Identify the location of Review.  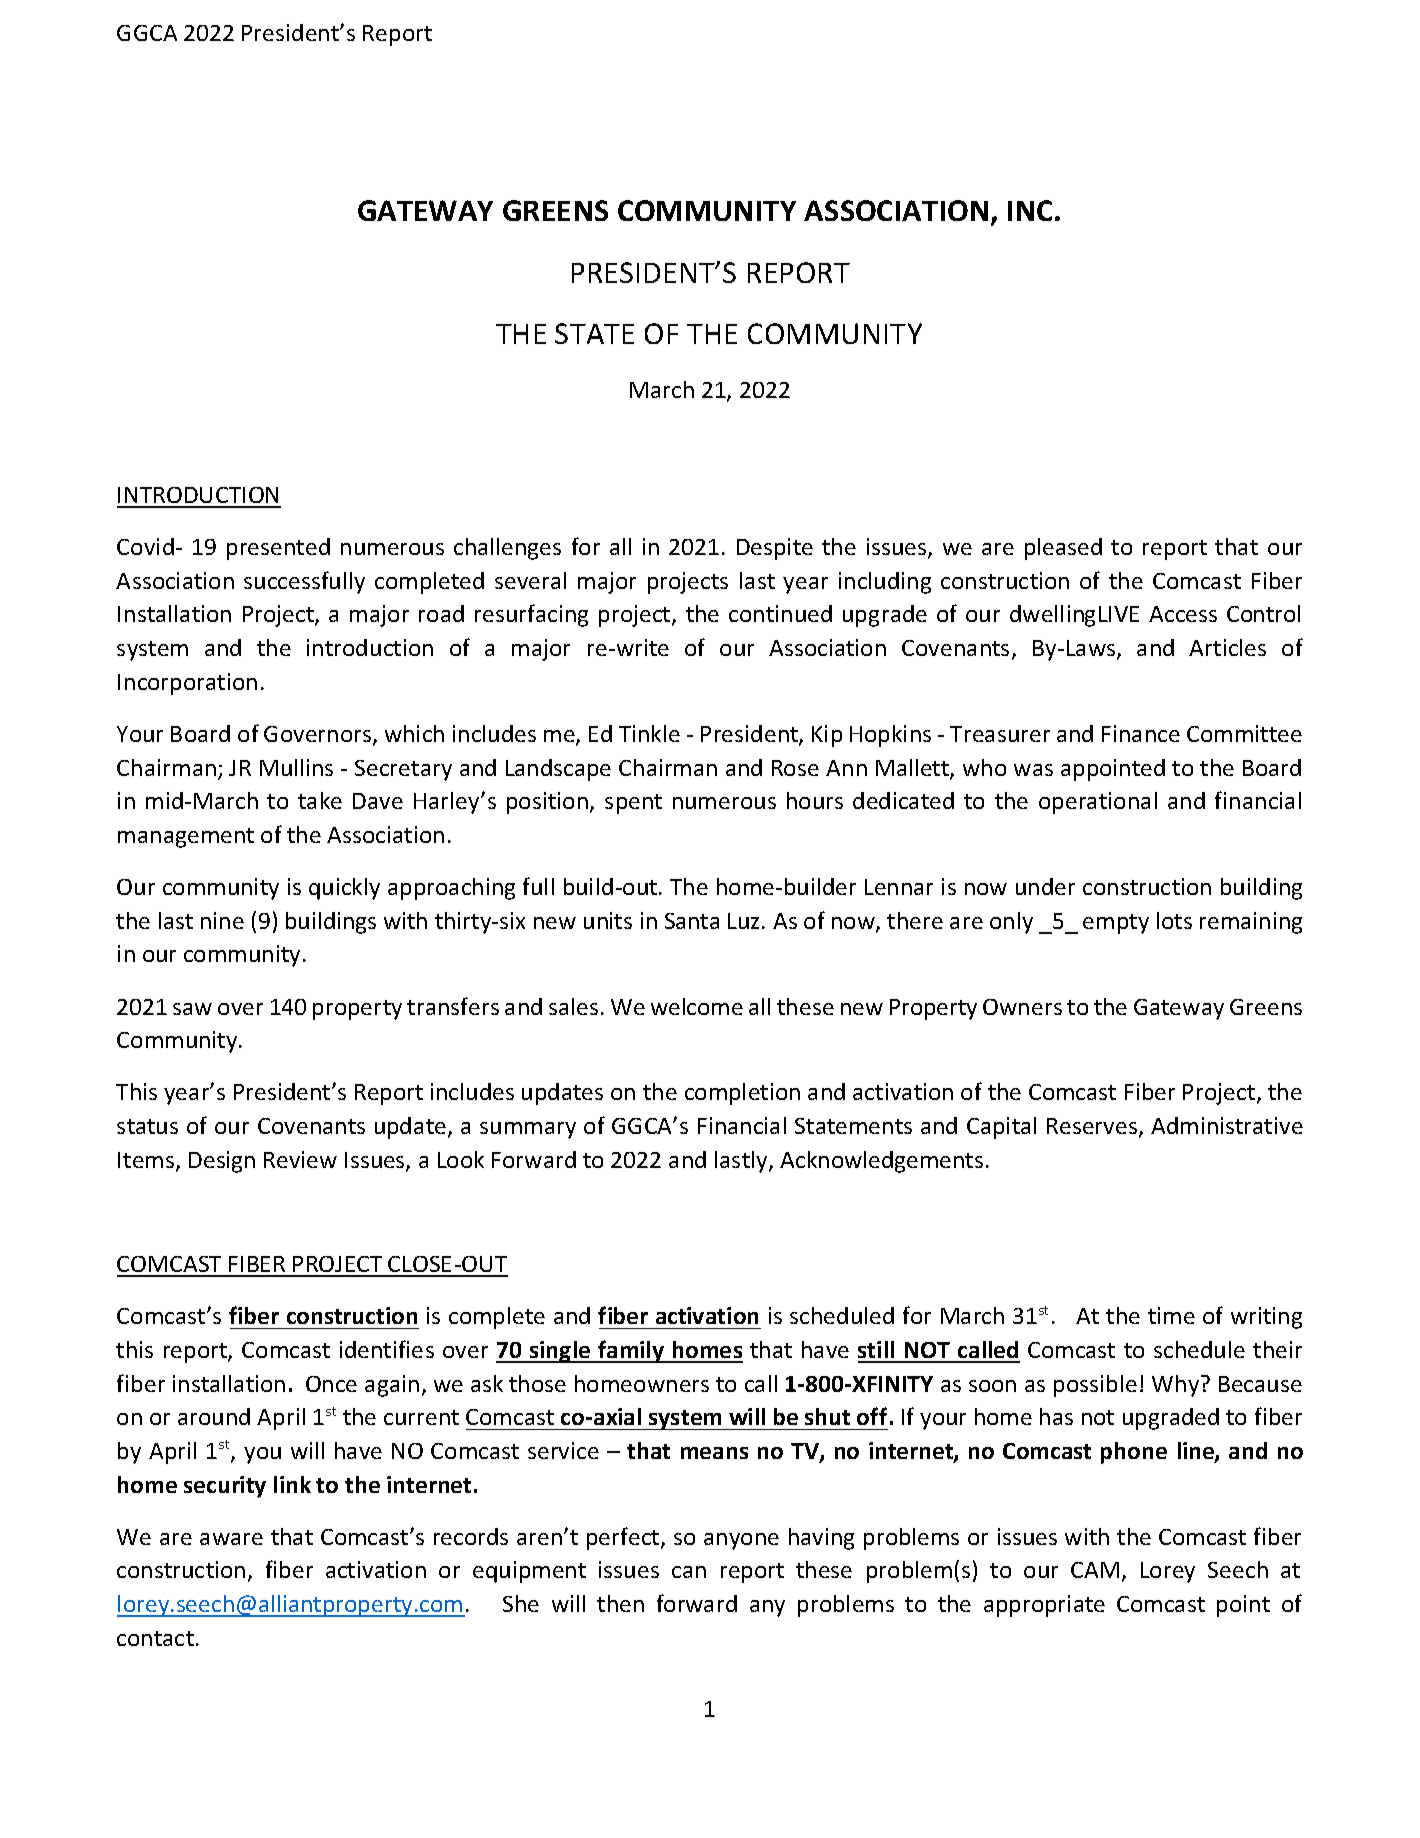
(300, 1159).
